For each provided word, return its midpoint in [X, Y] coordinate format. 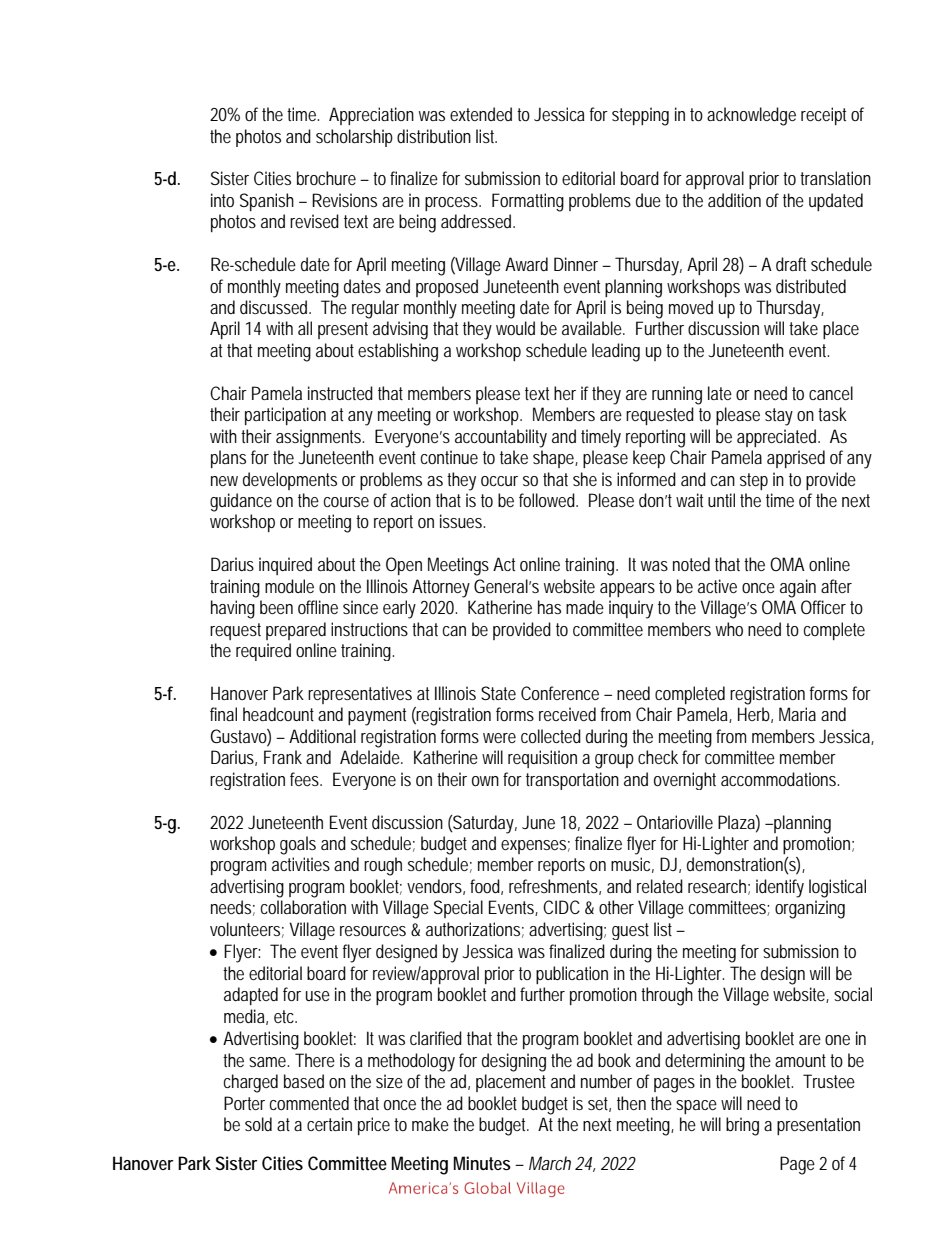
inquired [285, 566]
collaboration [303, 907]
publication [572, 975]
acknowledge [751, 116]
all [305, 328]
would [515, 328]
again [798, 588]
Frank [283, 757]
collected [551, 736]
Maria [797, 714]
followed [548, 500]
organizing [810, 909]
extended [481, 114]
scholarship [354, 138]
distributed [811, 286]
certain [329, 1124]
